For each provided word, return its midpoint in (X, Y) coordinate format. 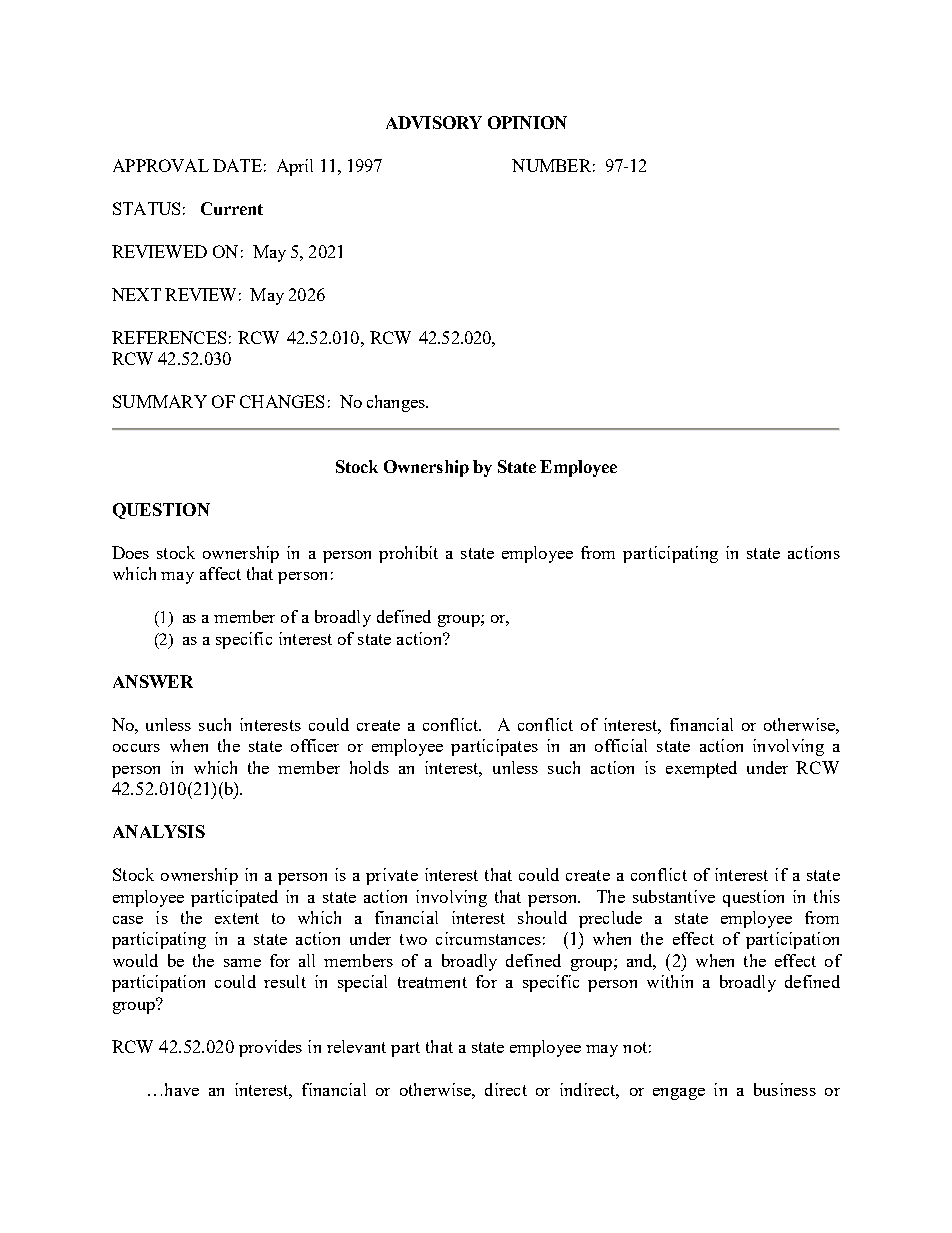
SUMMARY (160, 401)
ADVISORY (434, 122)
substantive (674, 896)
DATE (237, 165)
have (182, 1089)
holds (369, 767)
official (621, 745)
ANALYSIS (159, 831)
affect (220, 573)
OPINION (527, 122)
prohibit (408, 554)
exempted (701, 769)
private (392, 876)
